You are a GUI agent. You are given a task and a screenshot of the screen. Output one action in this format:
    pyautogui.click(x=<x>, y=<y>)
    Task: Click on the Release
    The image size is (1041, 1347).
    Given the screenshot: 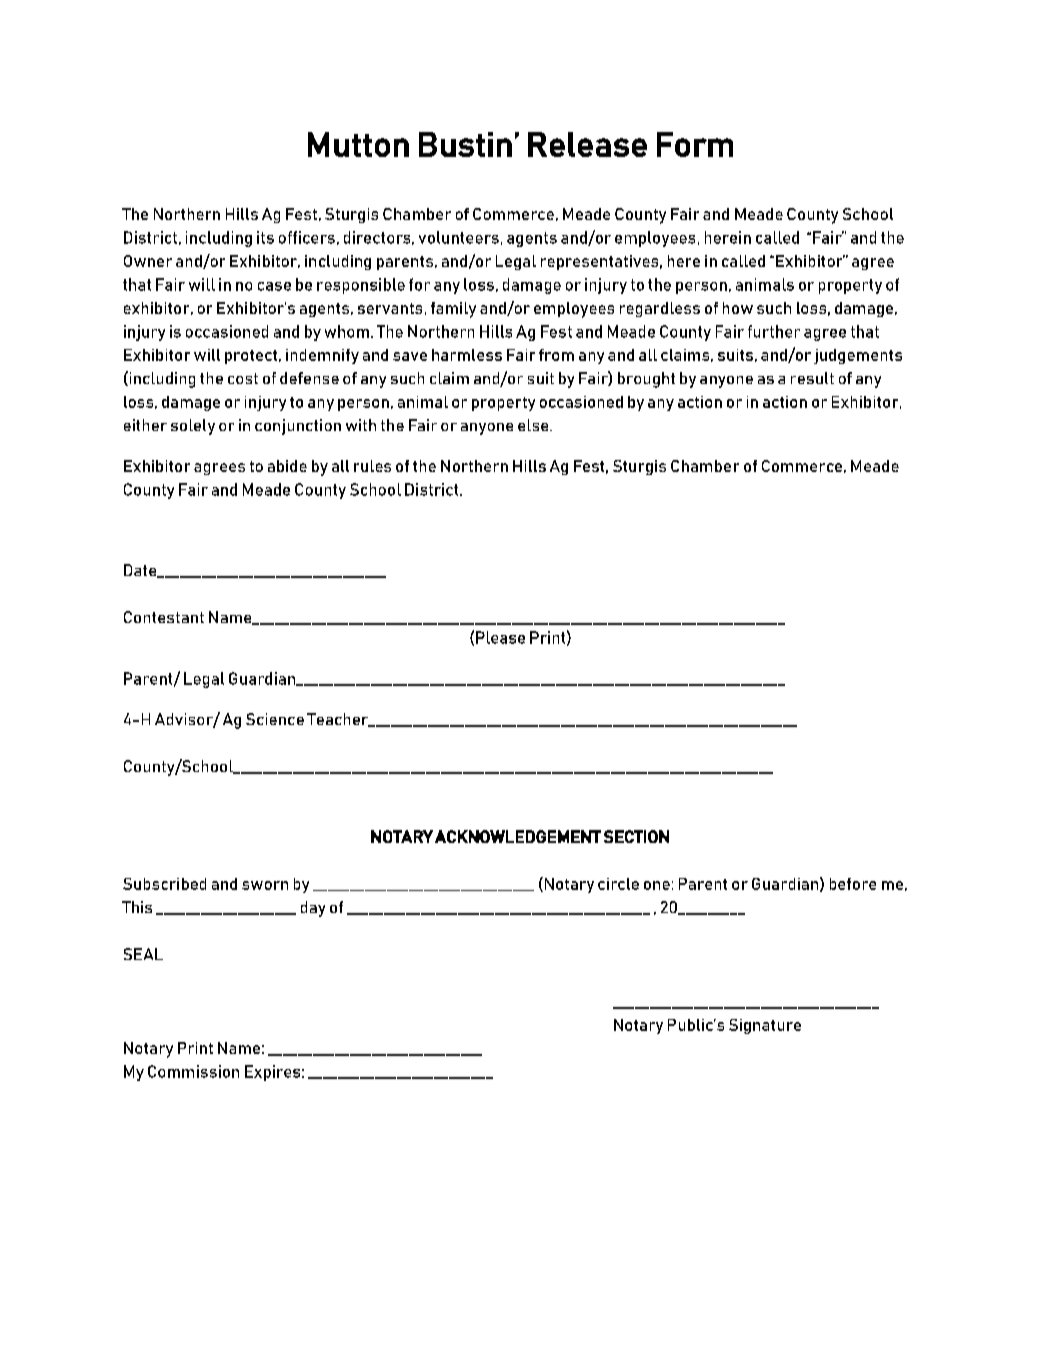 What is the action you would take?
    pyautogui.click(x=587, y=144)
